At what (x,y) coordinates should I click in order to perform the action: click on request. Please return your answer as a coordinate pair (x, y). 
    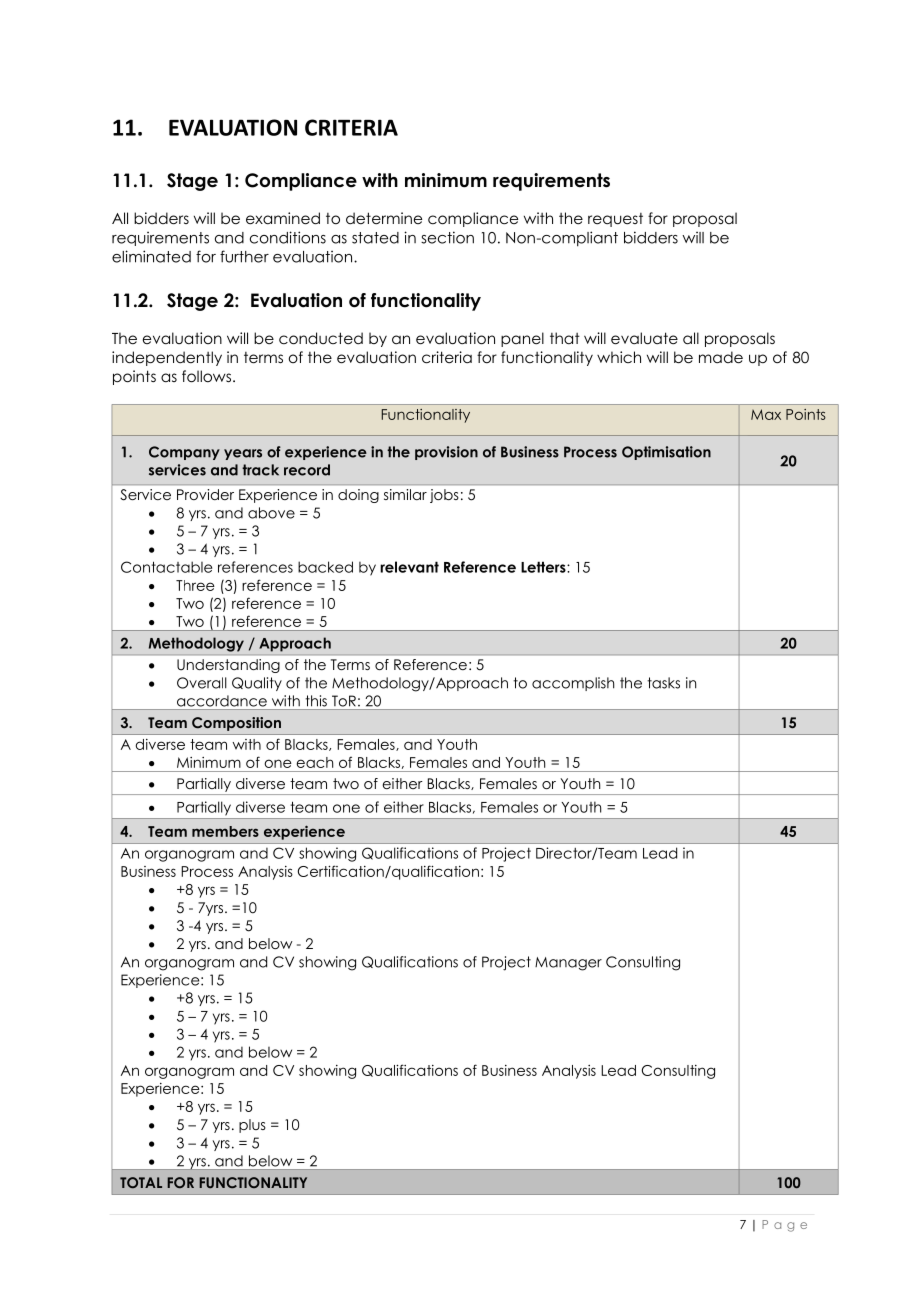
    Looking at the image, I should click on (615, 220).
